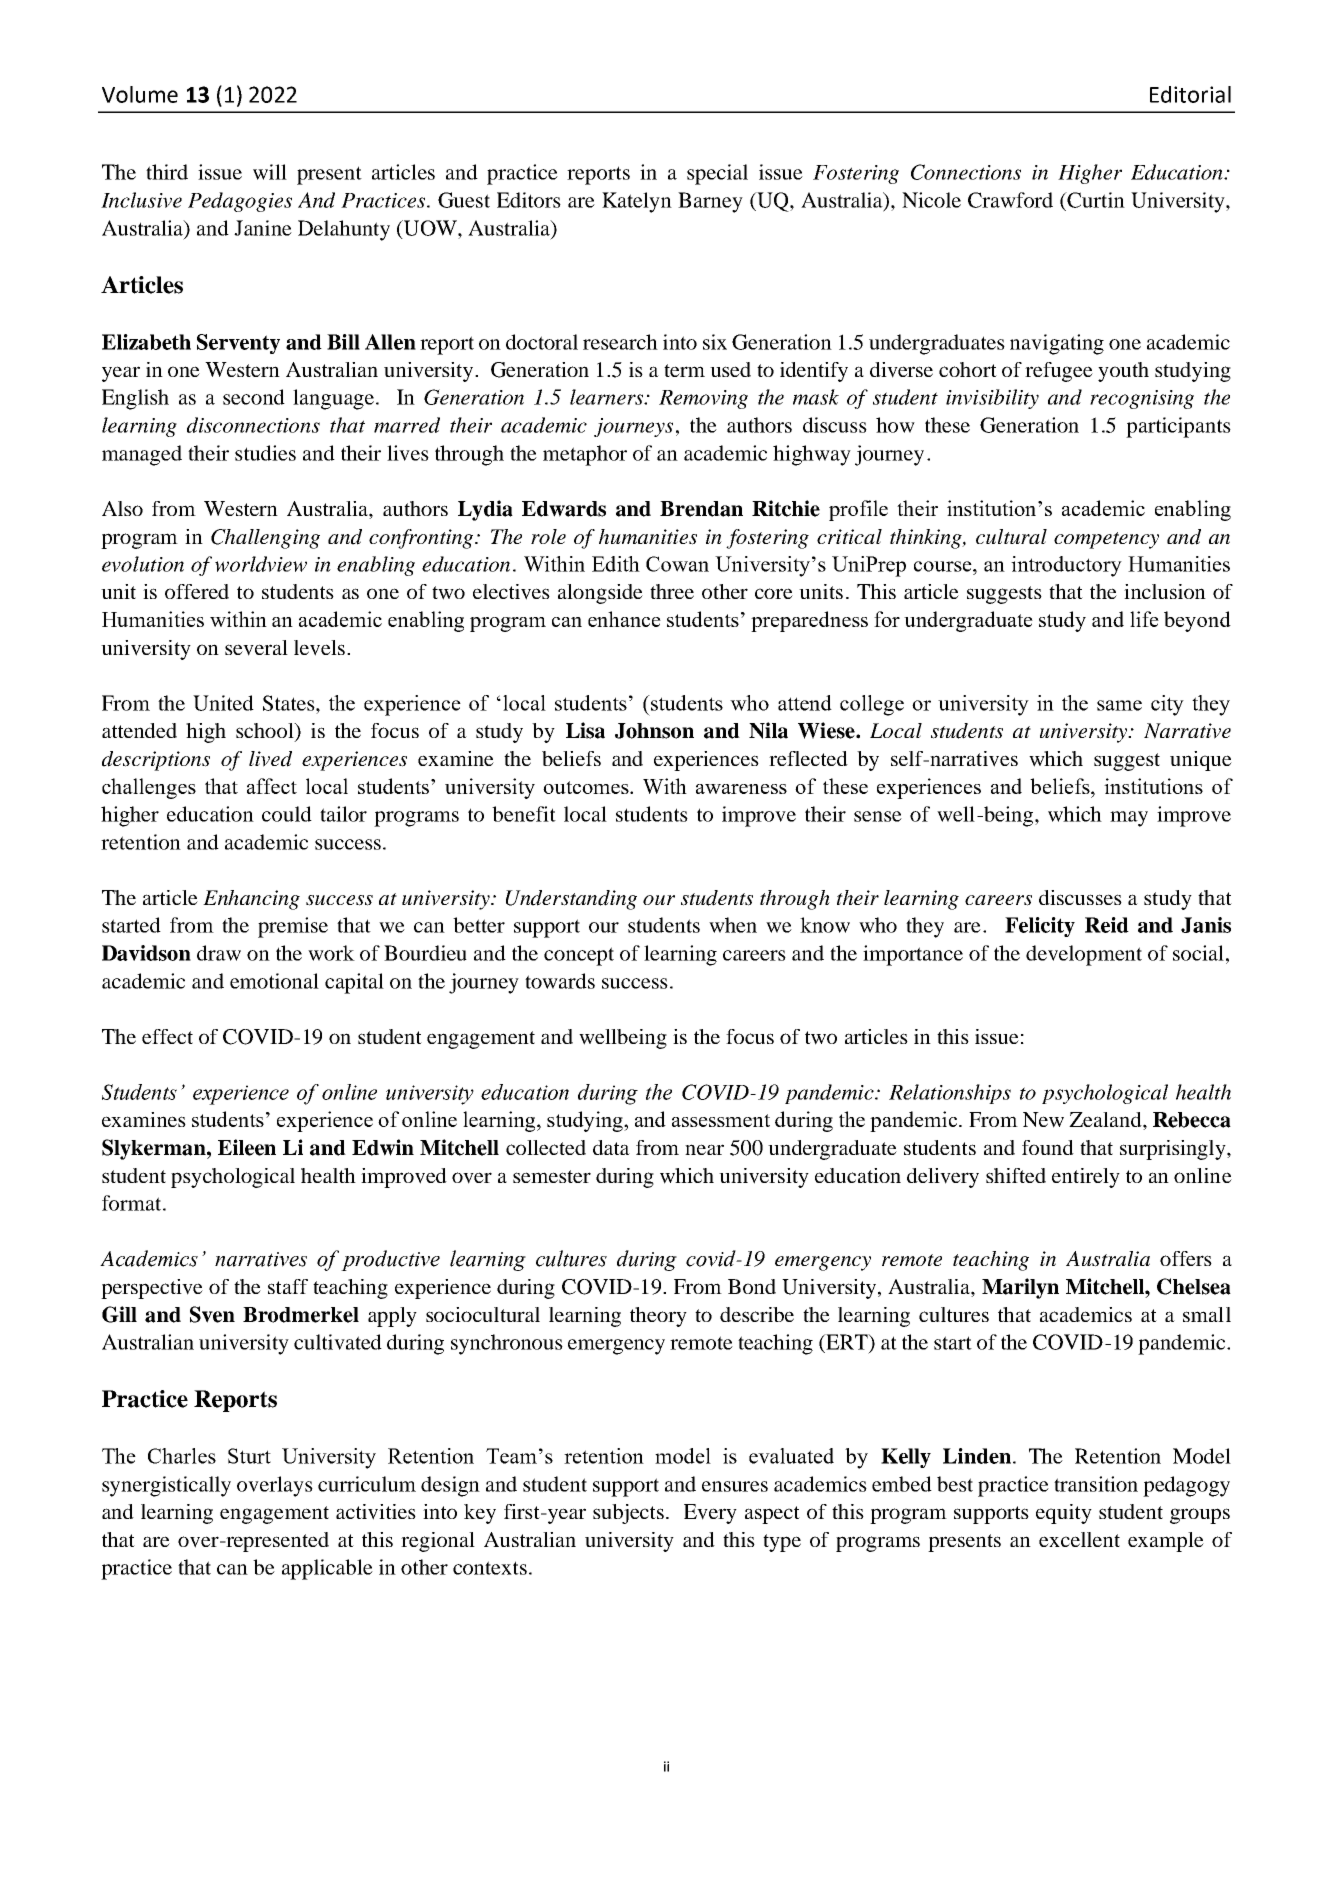 Image resolution: width=1333 pixels, height=1885 pixels. Describe the element at coordinates (1095, 200) in the image. I see `Curtin` at that location.
